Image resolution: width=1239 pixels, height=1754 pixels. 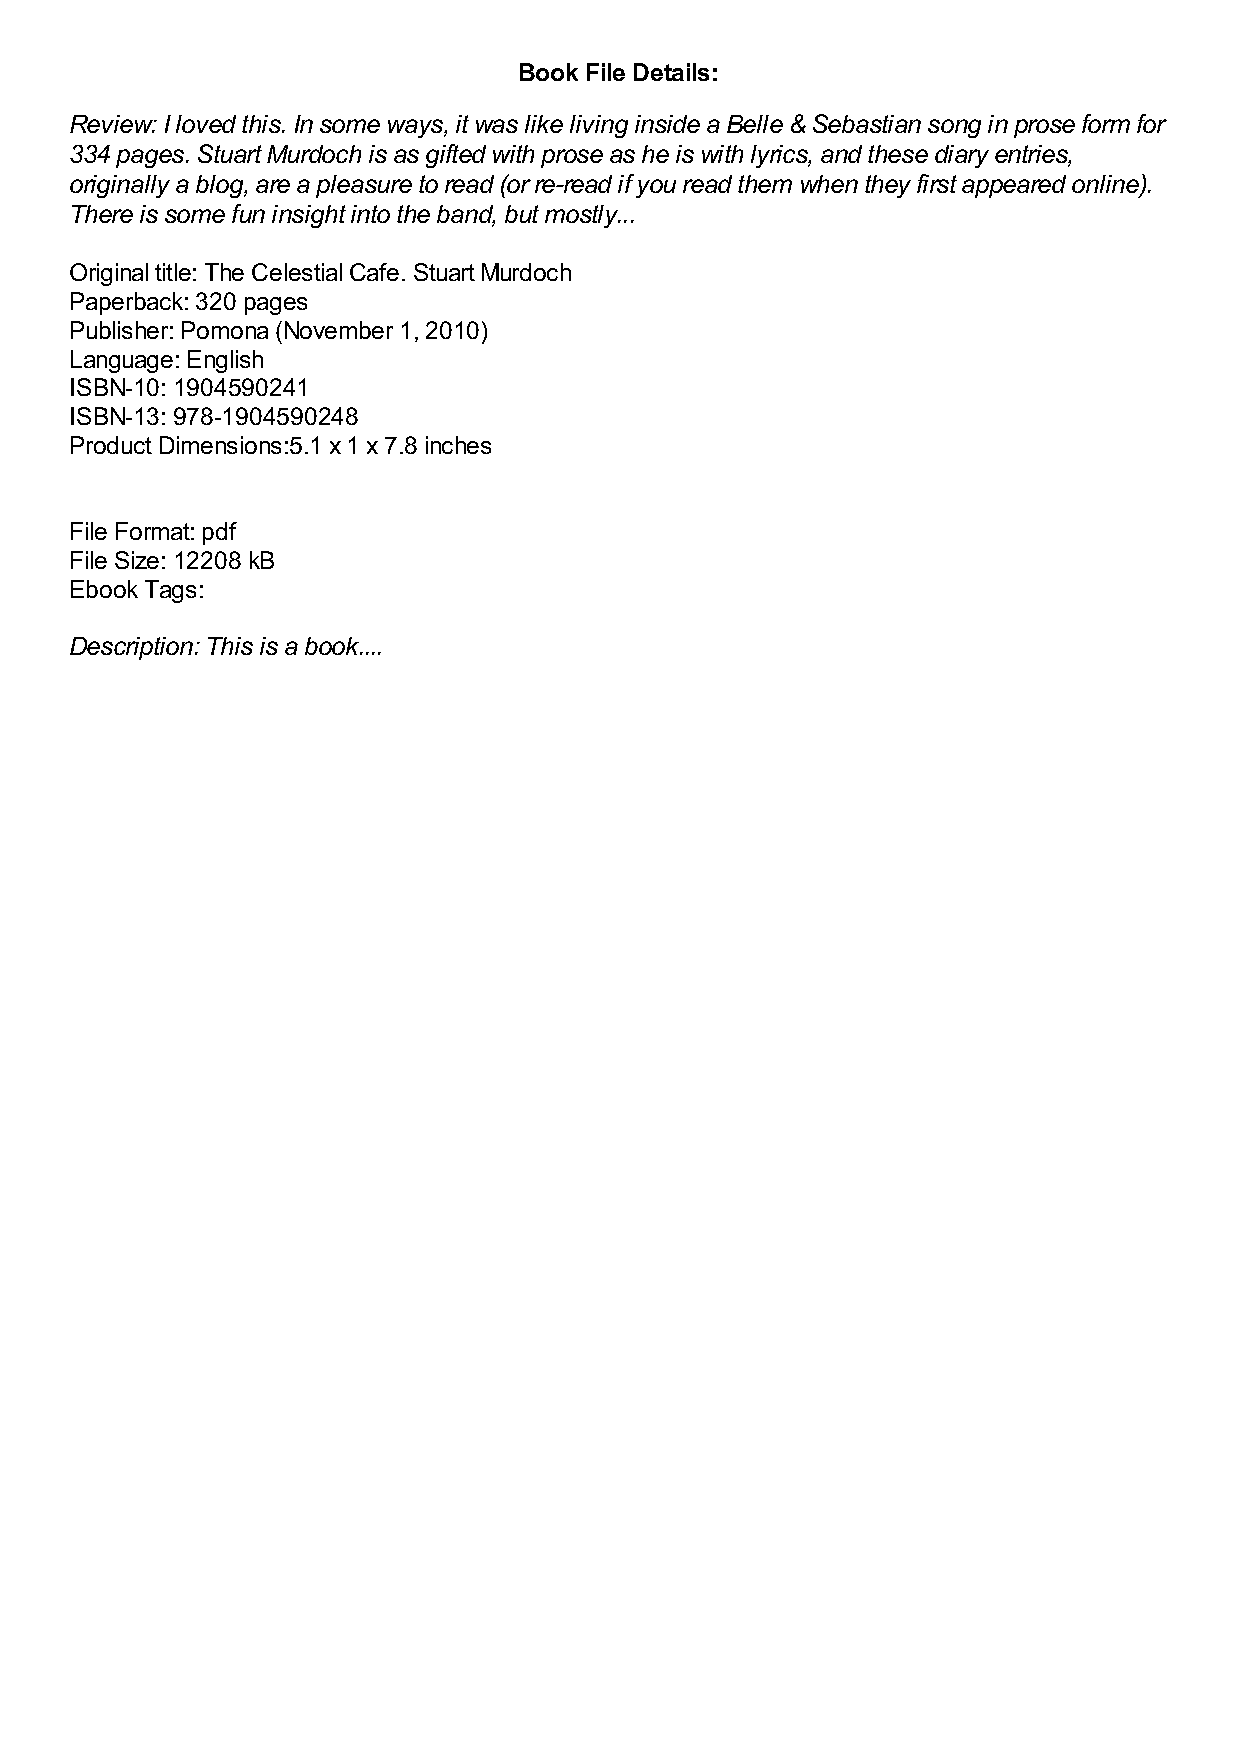 I want to click on Details, so click(x=671, y=72).
